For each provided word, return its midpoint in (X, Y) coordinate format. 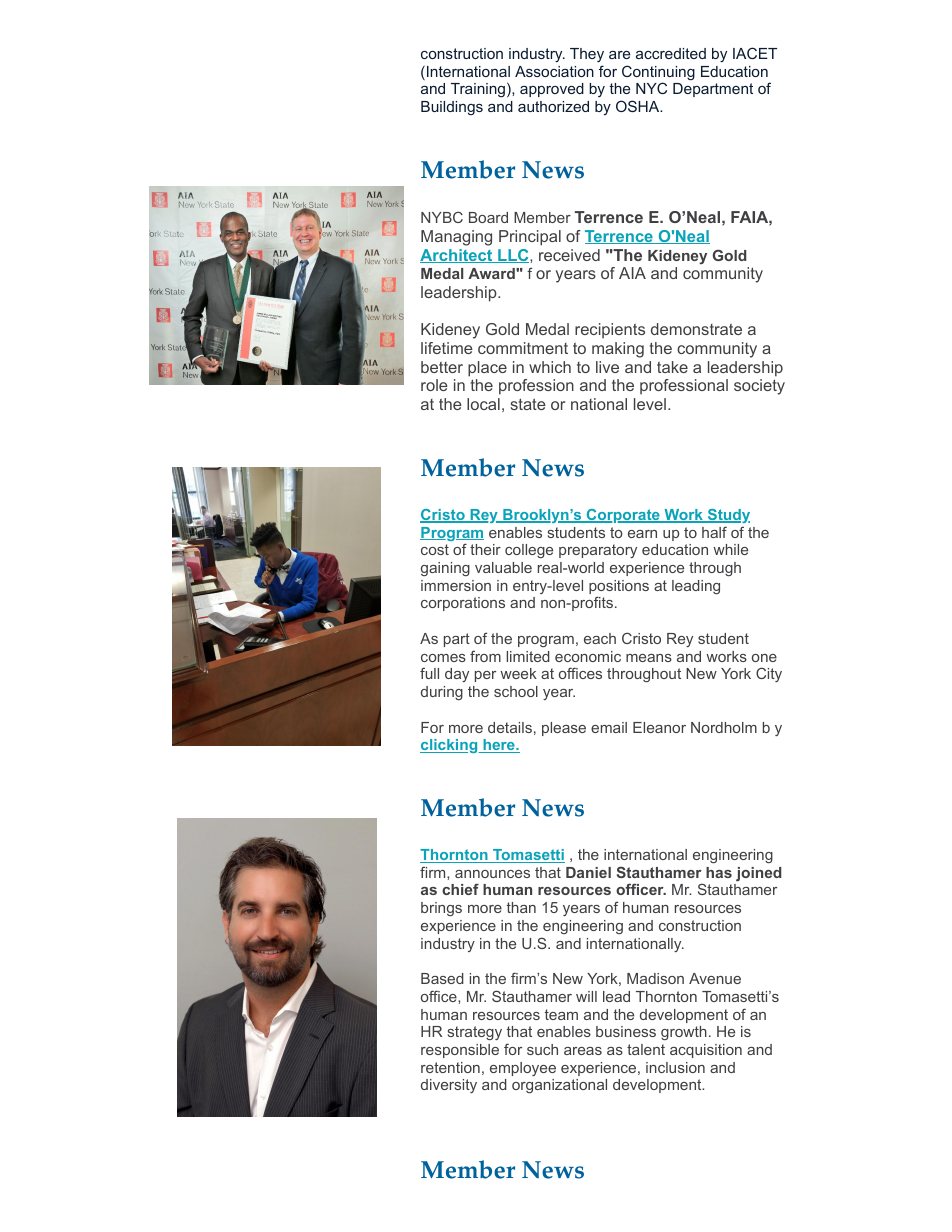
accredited (671, 53)
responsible (460, 1051)
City (769, 674)
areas (583, 1051)
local (483, 404)
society (759, 387)
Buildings (452, 108)
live (607, 367)
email (609, 727)
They (587, 55)
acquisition (706, 1051)
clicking (450, 746)
